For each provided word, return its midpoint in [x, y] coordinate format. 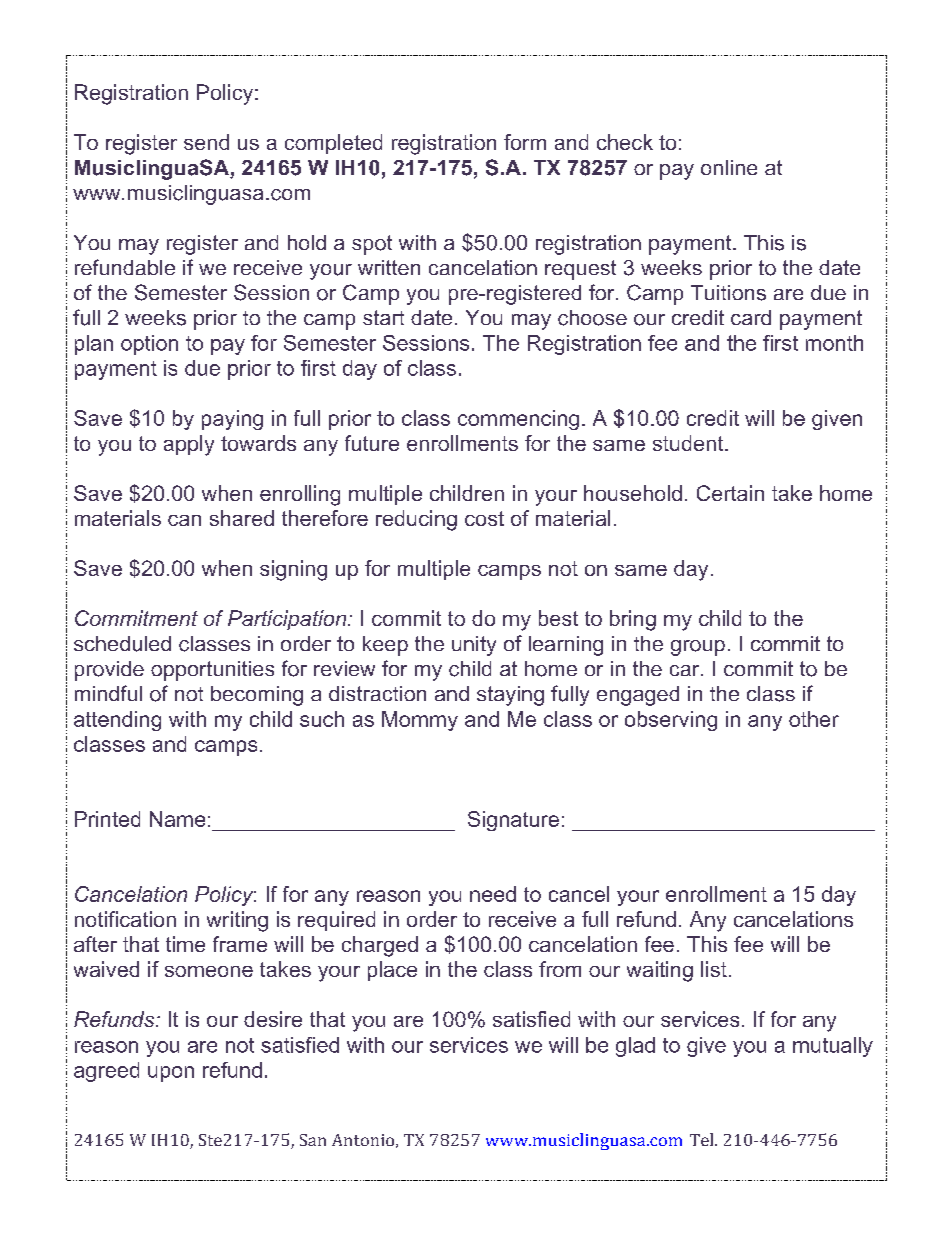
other [814, 719]
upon [171, 1074]
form [525, 142]
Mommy [420, 721]
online [729, 167]
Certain [730, 493]
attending [117, 721]
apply [189, 445]
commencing [518, 420]
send [206, 142]
